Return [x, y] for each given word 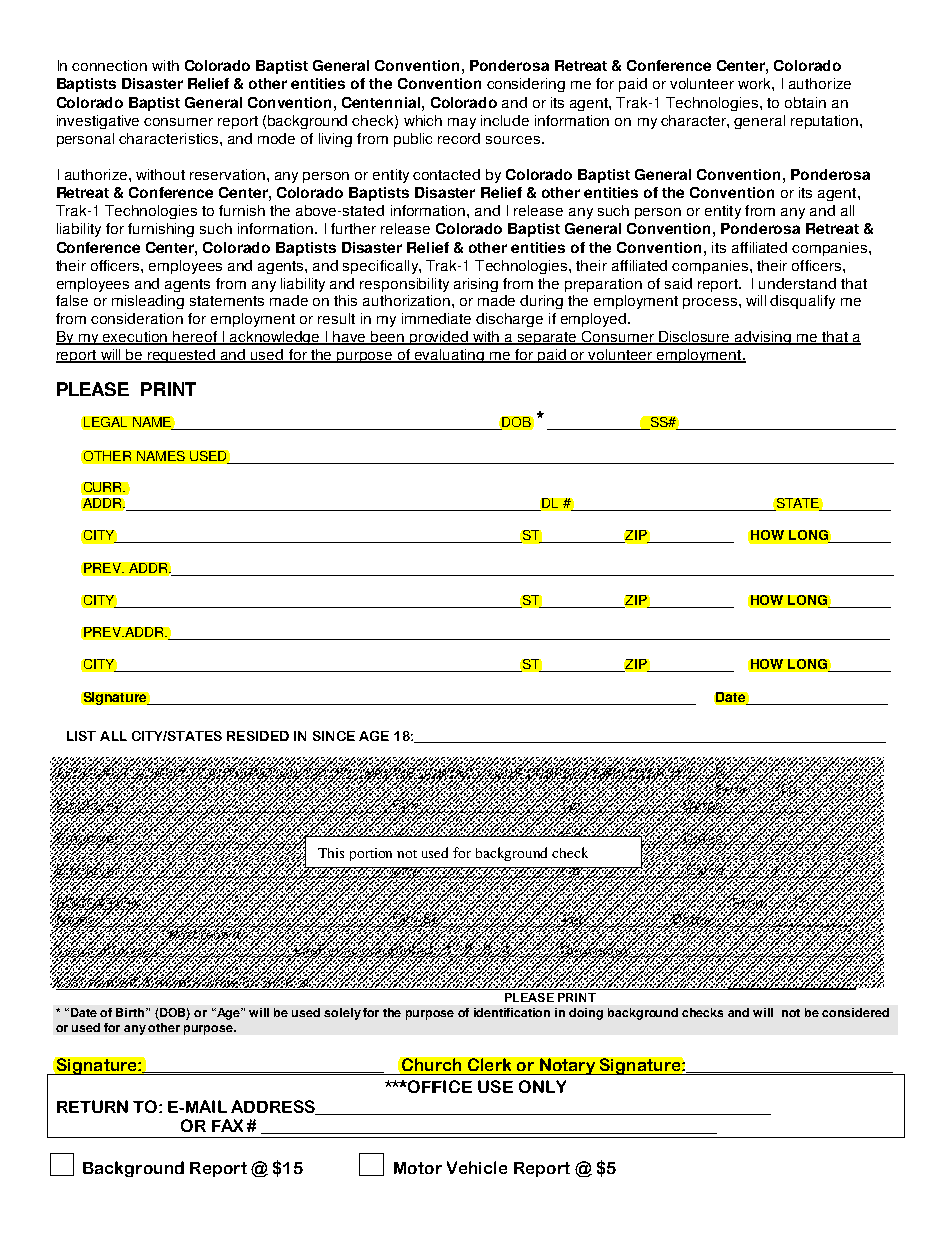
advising [763, 338]
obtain [805, 102]
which [423, 120]
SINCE [334, 736]
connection [109, 65]
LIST [81, 736]
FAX [227, 1125]
